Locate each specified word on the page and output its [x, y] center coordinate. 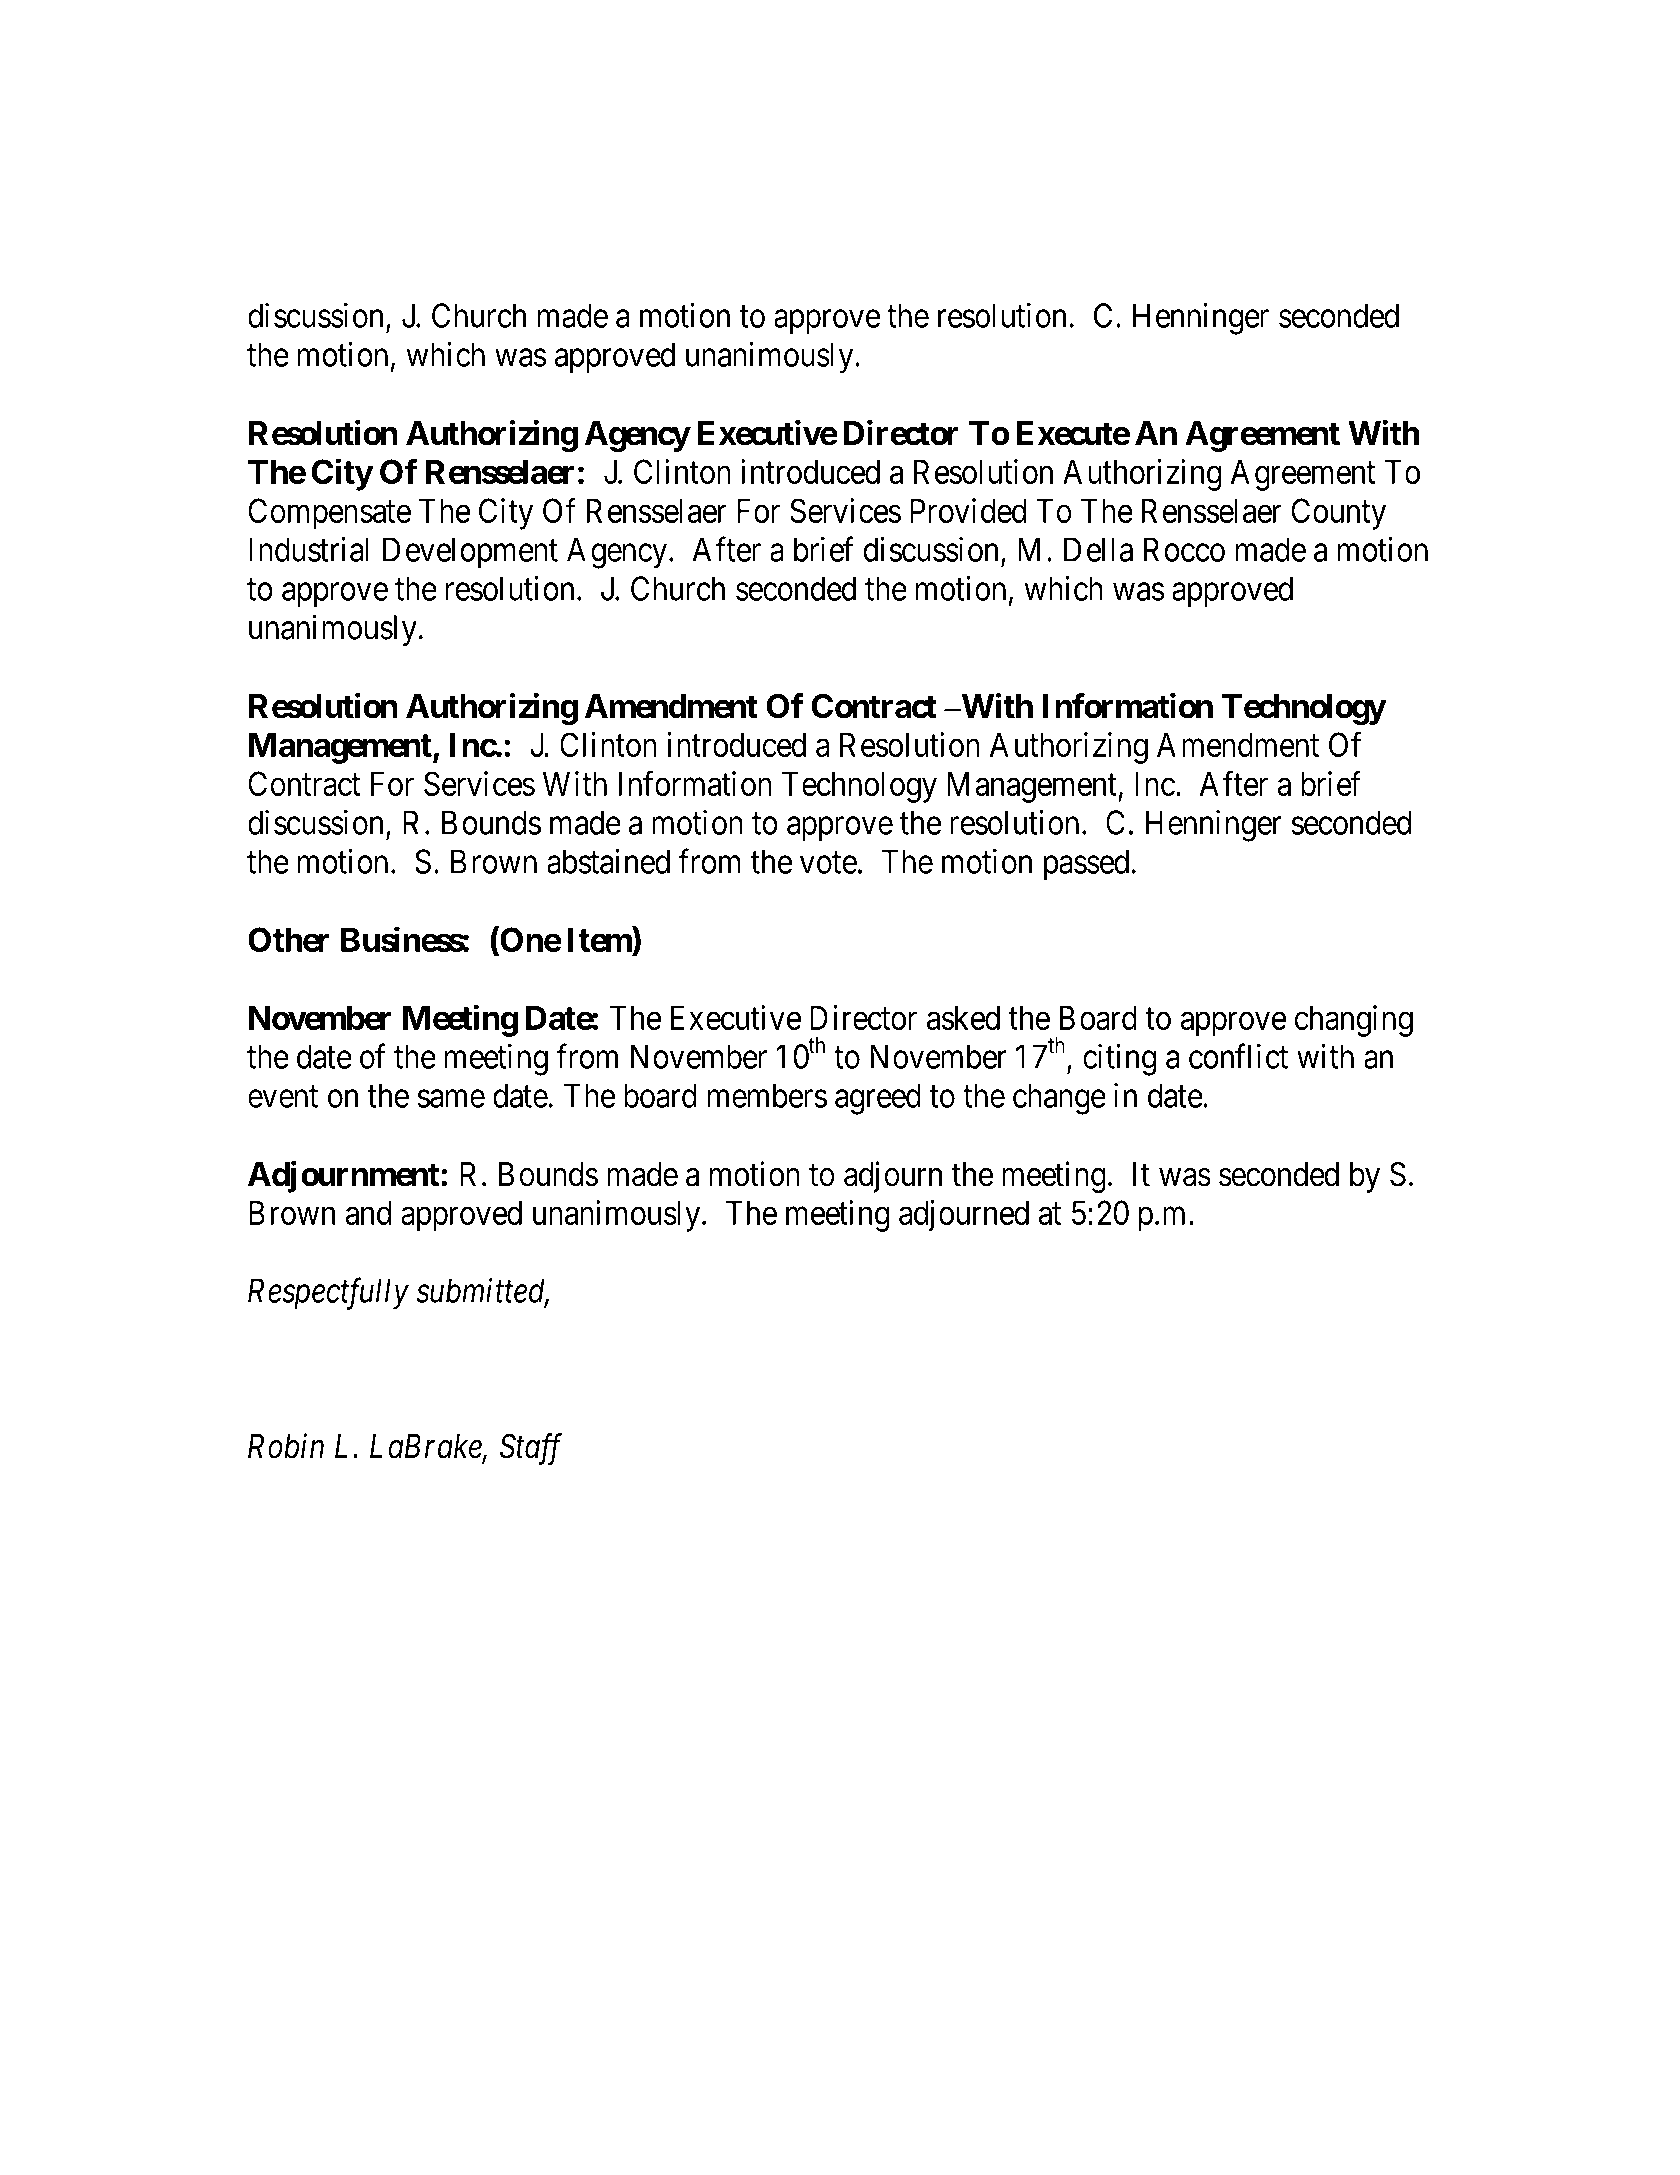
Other [289, 939]
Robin [286, 1446]
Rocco [1184, 549]
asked [963, 1017]
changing [1353, 1021]
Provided [968, 510]
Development [470, 553]
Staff [531, 1449]
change [1059, 1099]
